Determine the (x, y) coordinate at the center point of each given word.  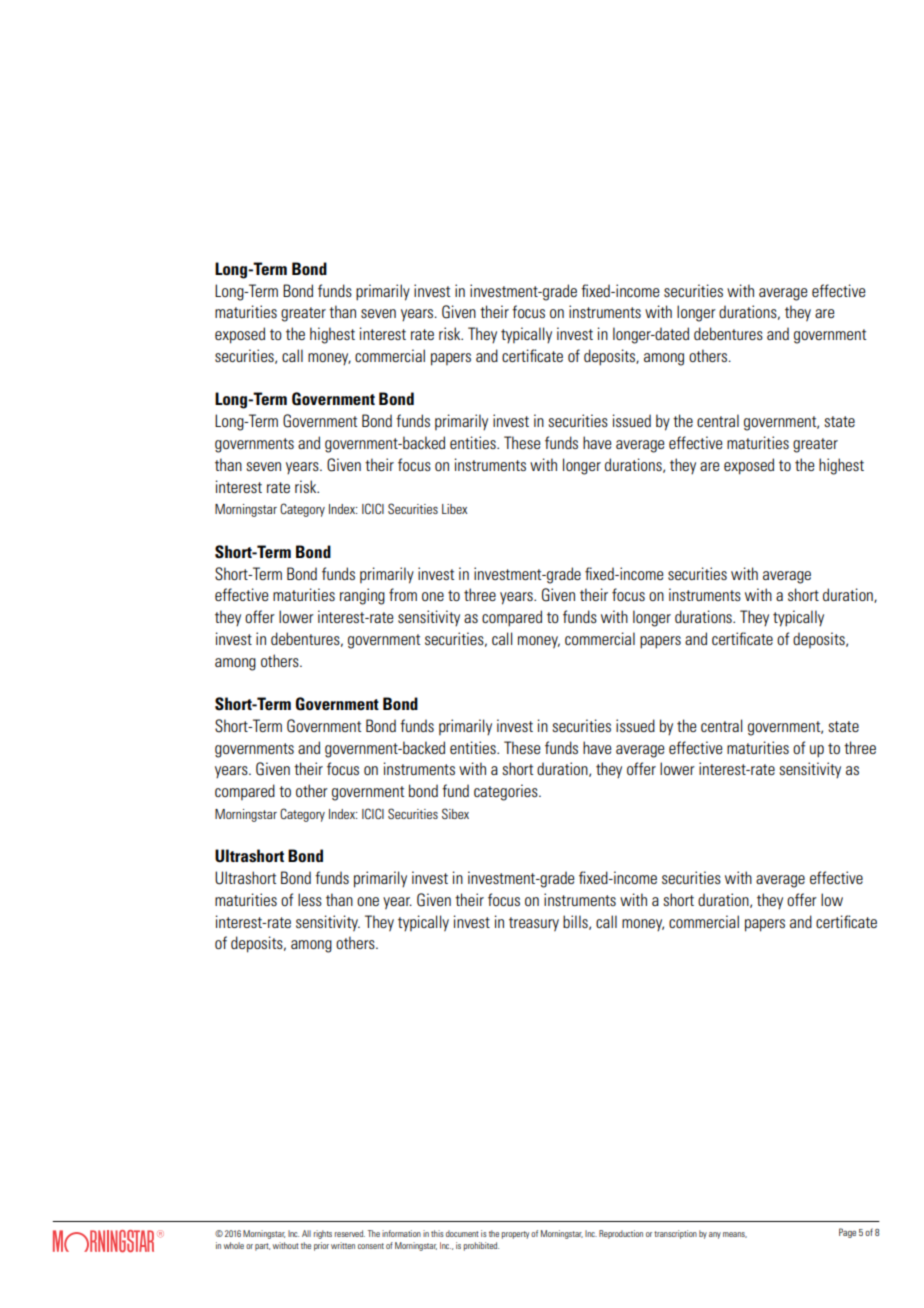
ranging (362, 596)
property (515, 1235)
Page (847, 1233)
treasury (534, 924)
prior (321, 1246)
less (310, 899)
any (715, 1235)
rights (323, 1234)
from (403, 594)
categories (507, 792)
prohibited (481, 1246)
